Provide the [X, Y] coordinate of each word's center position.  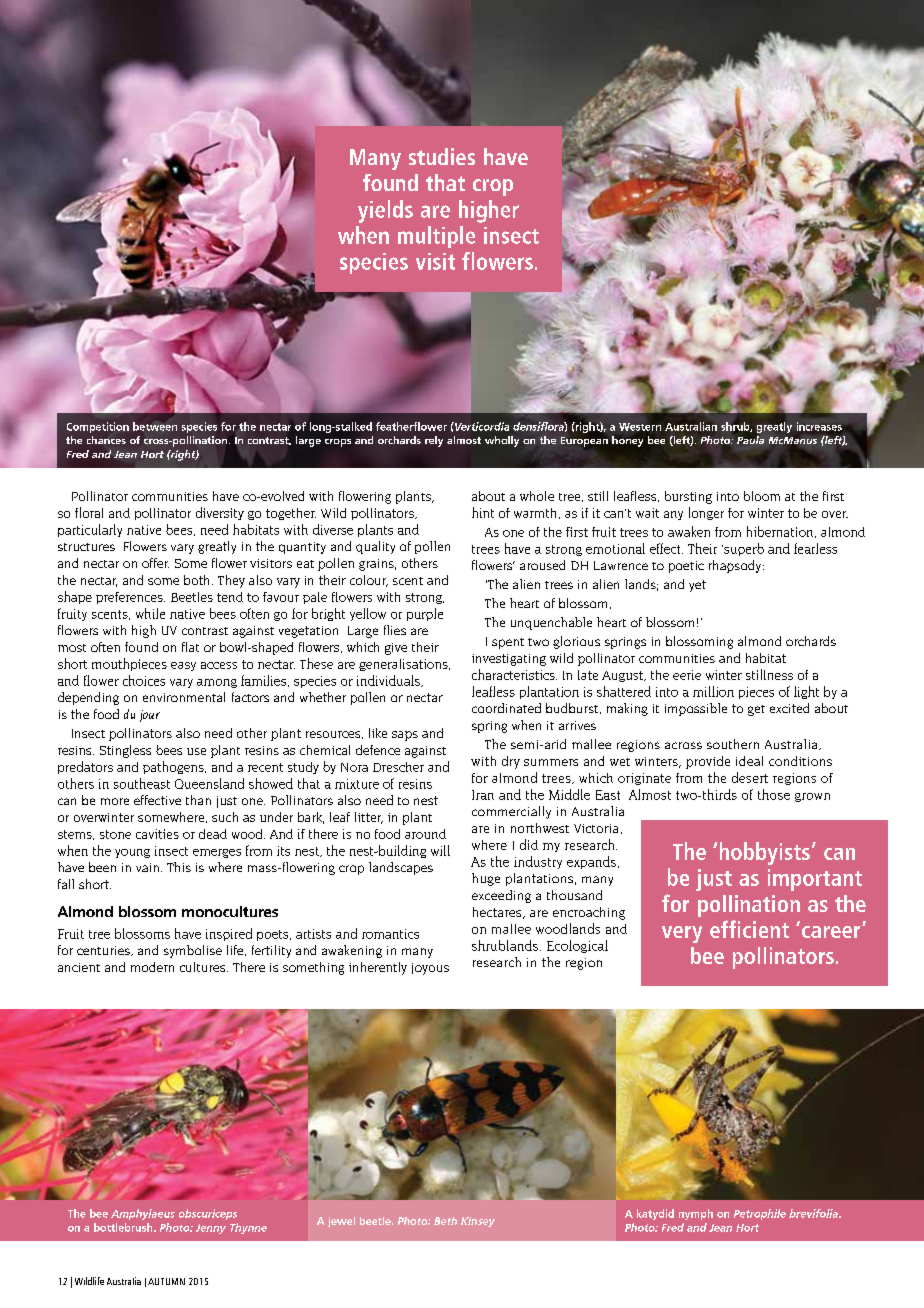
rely [434, 441]
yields [385, 211]
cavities [157, 834]
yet [697, 586]
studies [442, 156]
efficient [749, 929]
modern [152, 967]
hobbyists [765, 853]
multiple [436, 237]
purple [425, 614]
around [425, 834]
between [155, 426]
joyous [430, 969]
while [150, 613]
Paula [750, 440]
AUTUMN [166, 1281]
